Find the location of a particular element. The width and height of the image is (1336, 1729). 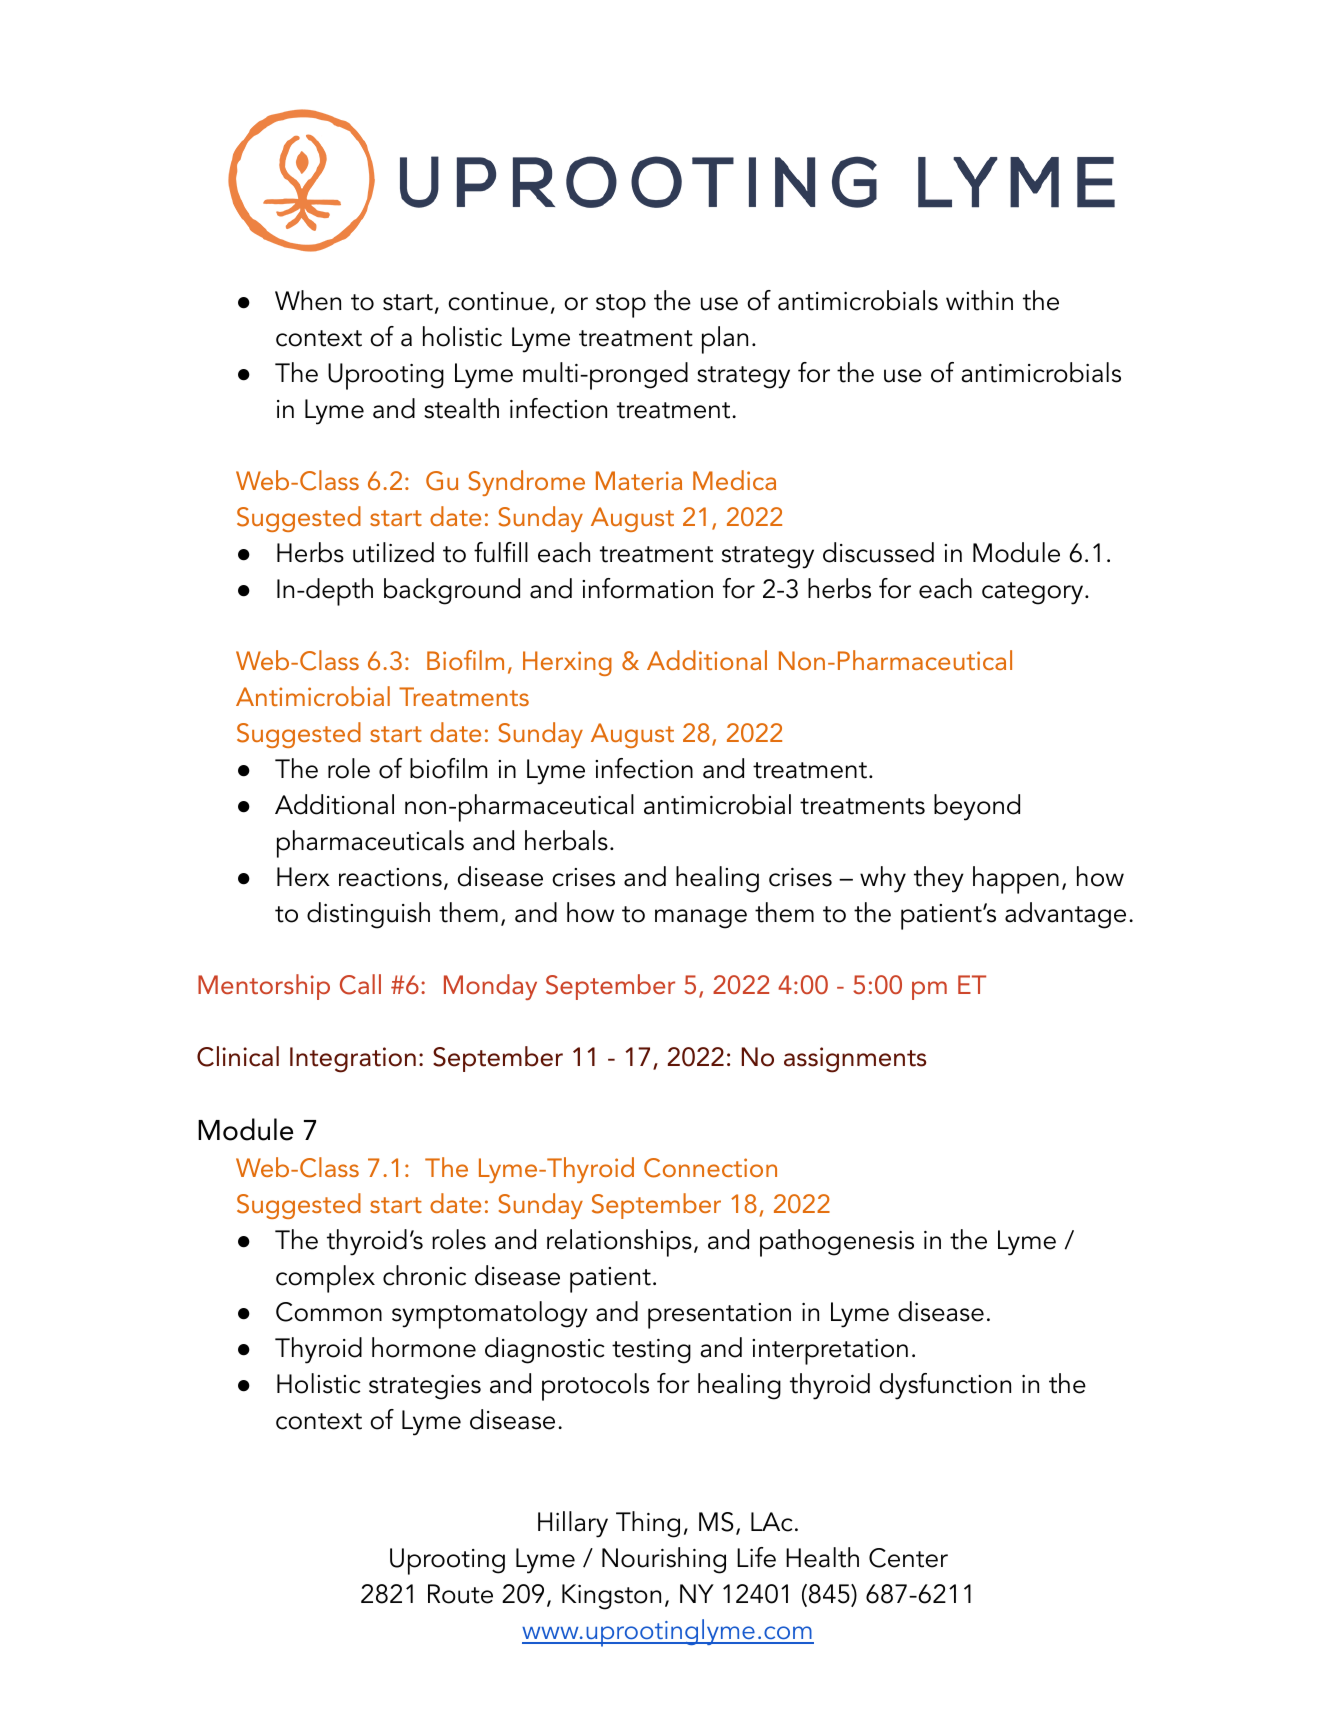

stop is located at coordinates (621, 306).
